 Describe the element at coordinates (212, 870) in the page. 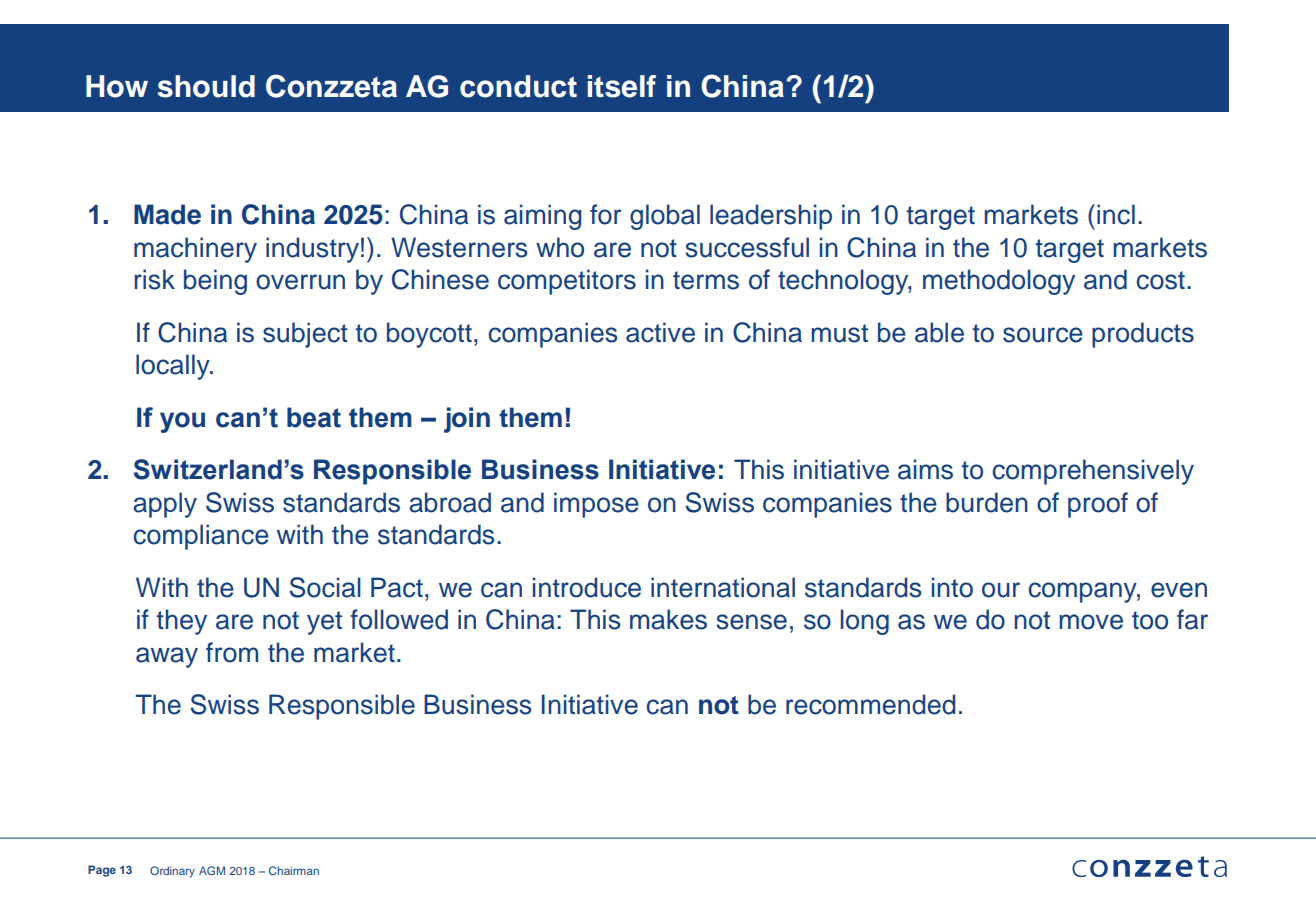

I see `AGM` at that location.
